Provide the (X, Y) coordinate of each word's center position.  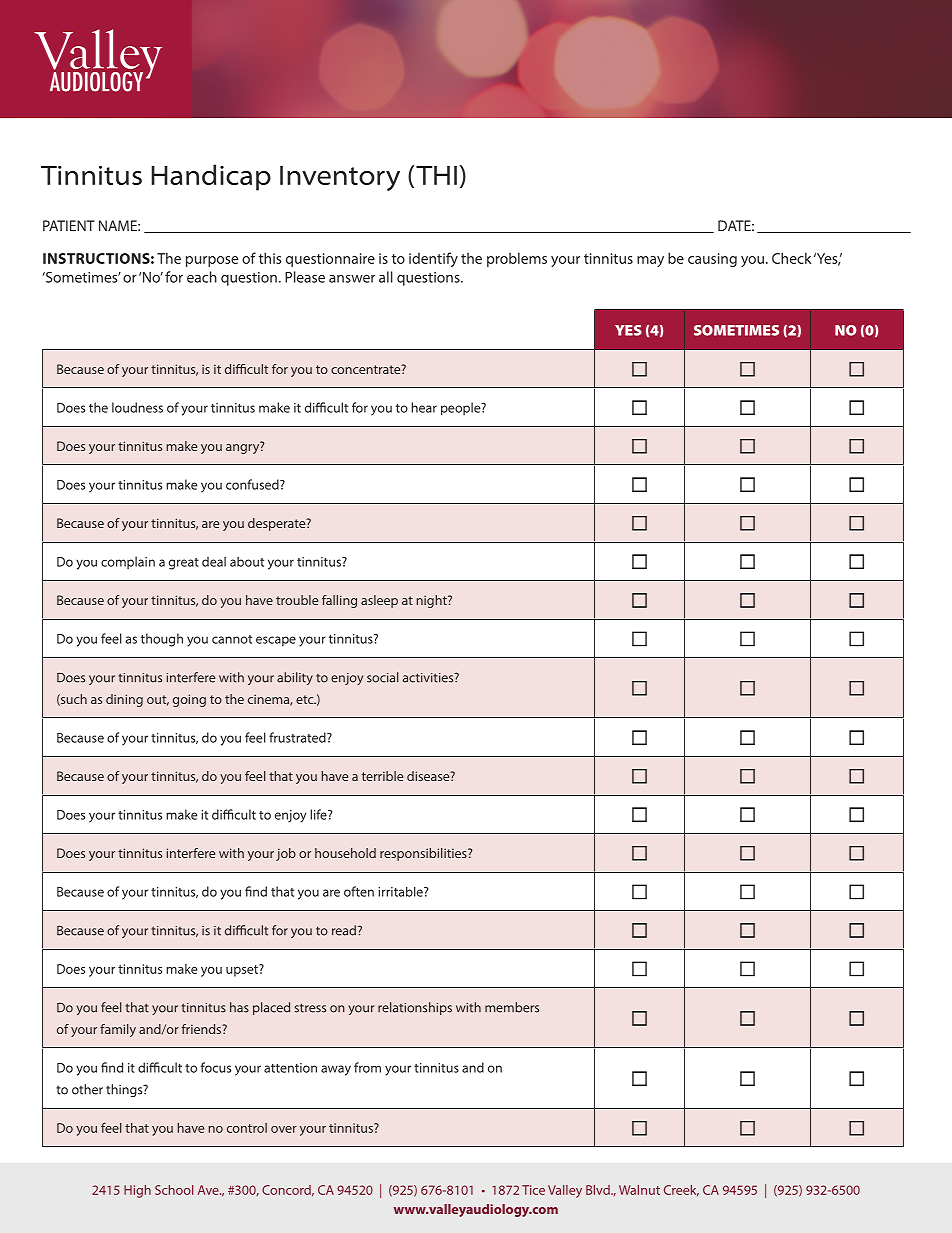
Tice (533, 1190)
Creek (681, 1191)
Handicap (211, 177)
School (174, 1190)
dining (124, 700)
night (433, 601)
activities (429, 678)
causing (712, 260)
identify (433, 259)
